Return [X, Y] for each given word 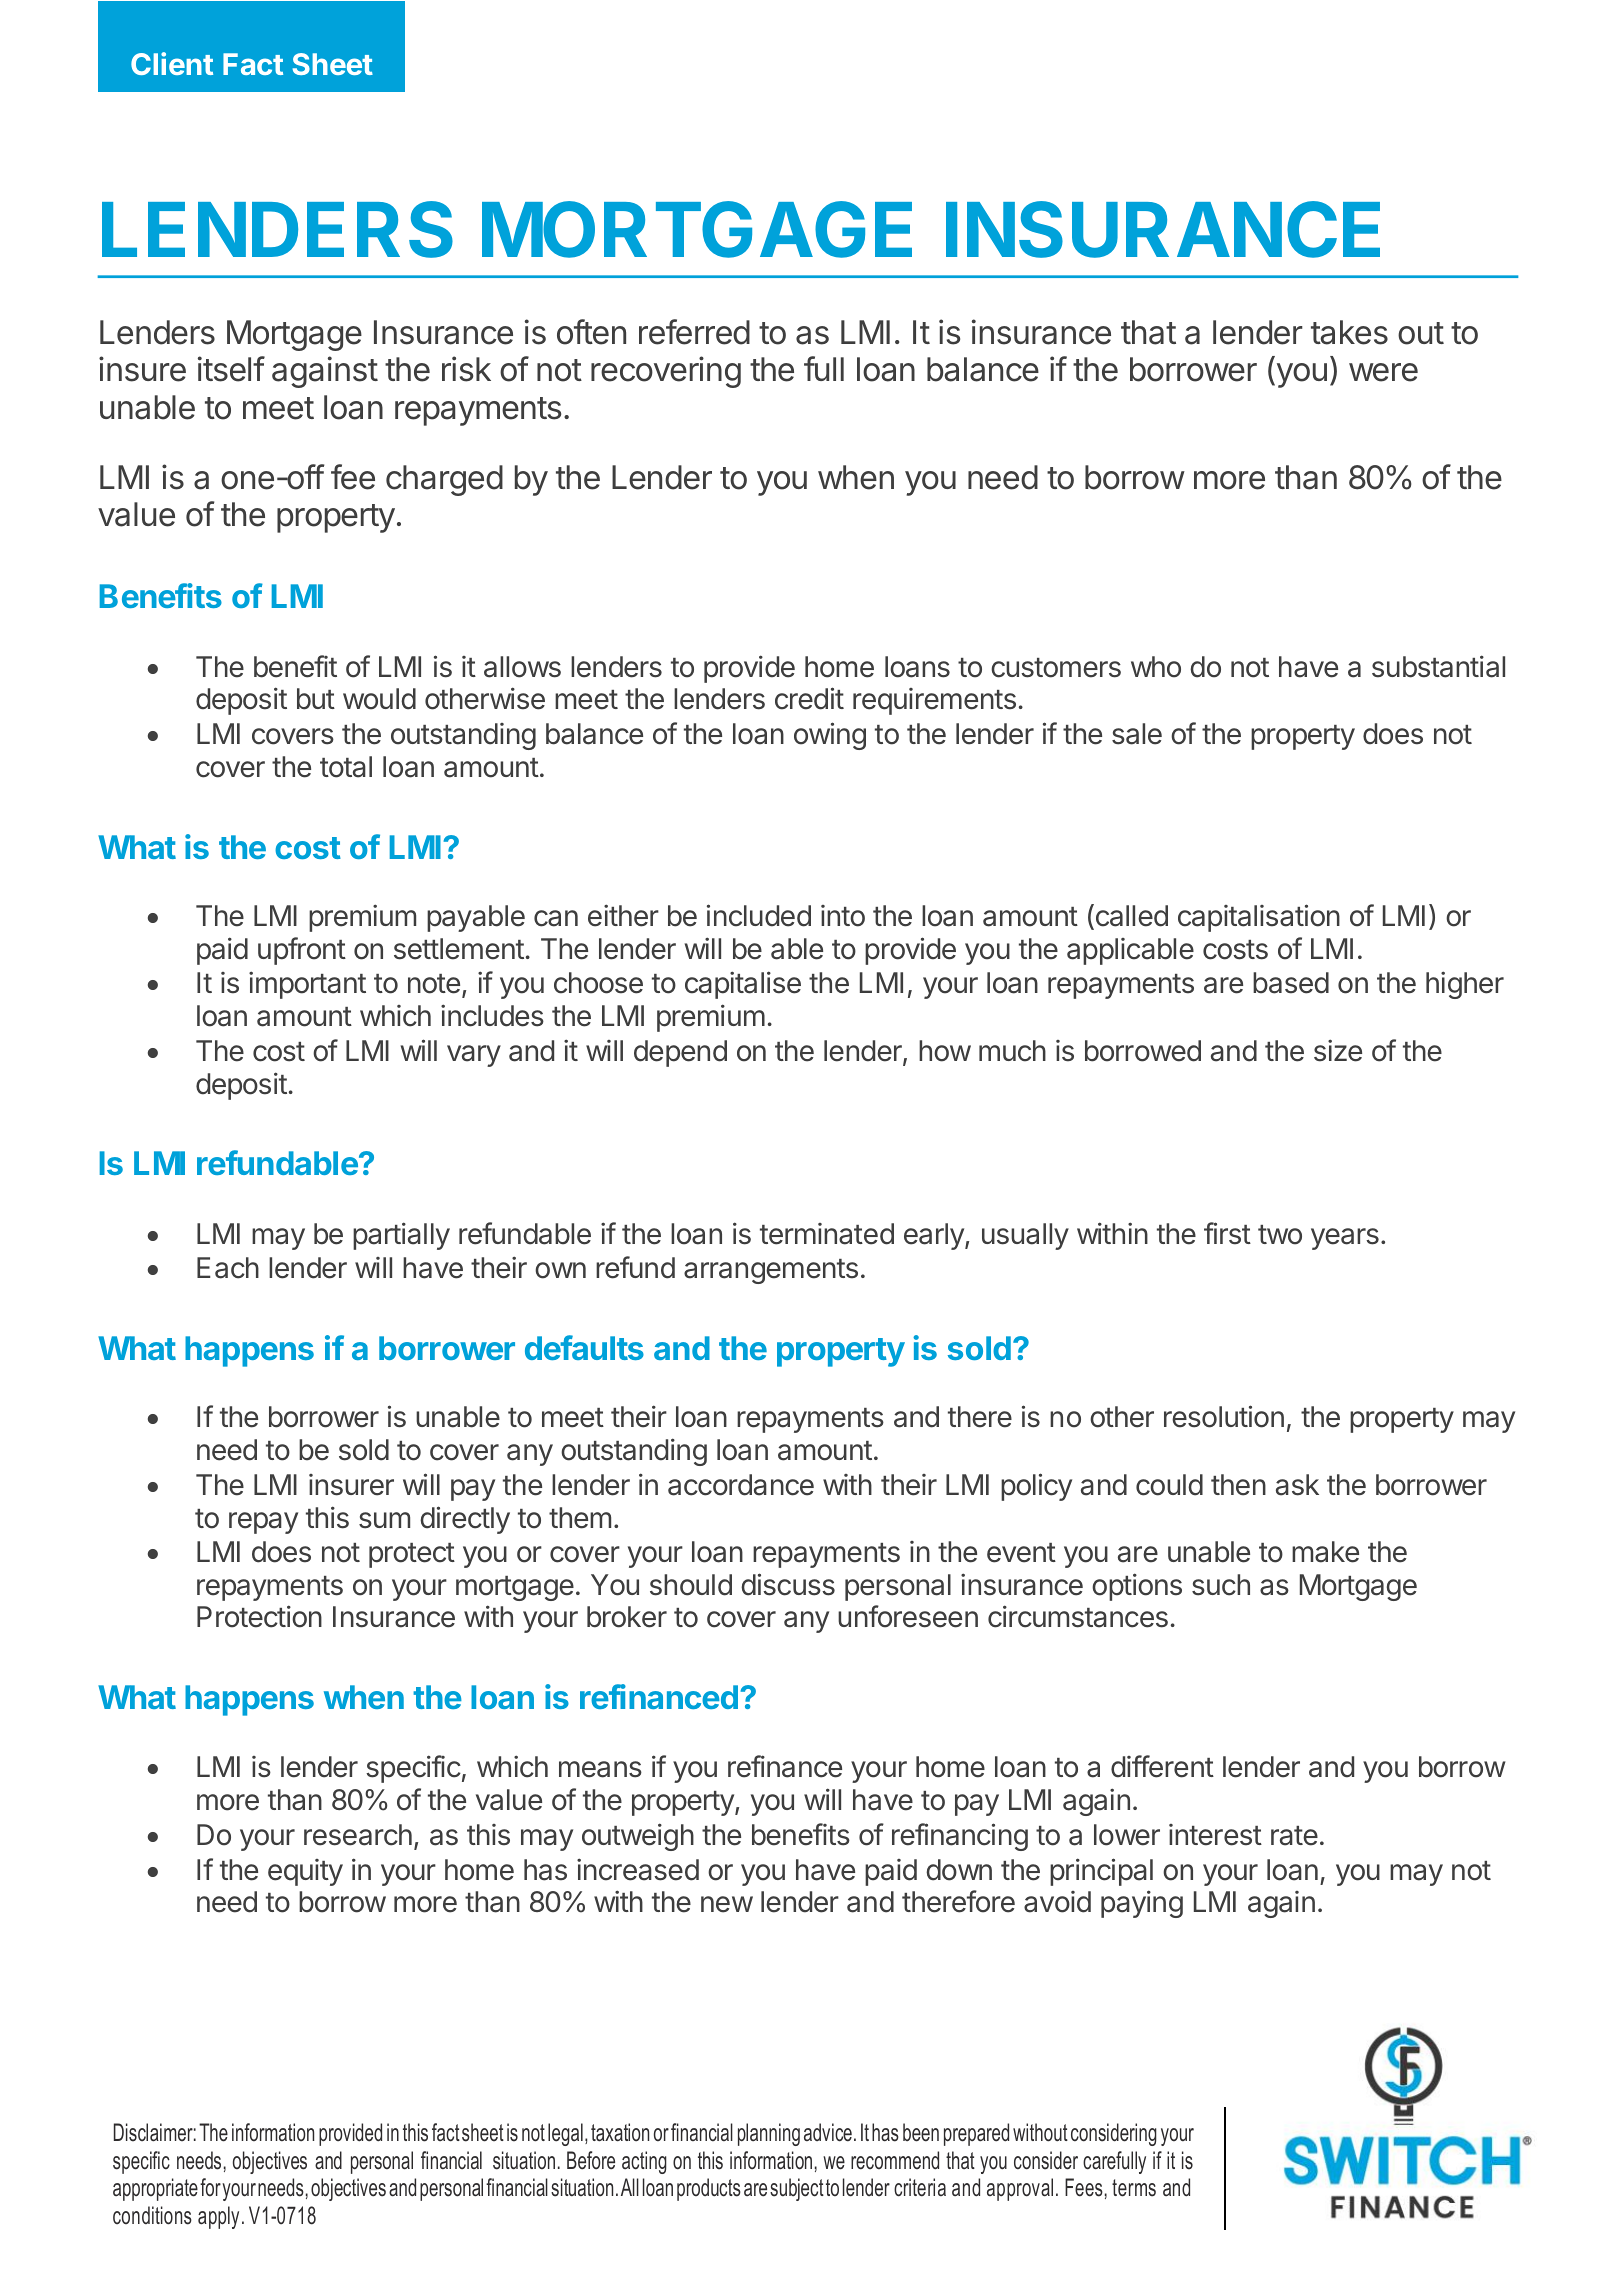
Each [228, 1268]
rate [1294, 1836]
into [843, 916]
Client [172, 63]
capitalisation [1259, 918]
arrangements [771, 1271]
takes [1349, 332]
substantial [1438, 666]
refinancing [960, 1837]
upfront [302, 951]
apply [218, 2217]
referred [694, 332]
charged [444, 480]
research [358, 1835]
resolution [1224, 1416]
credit [809, 698]
